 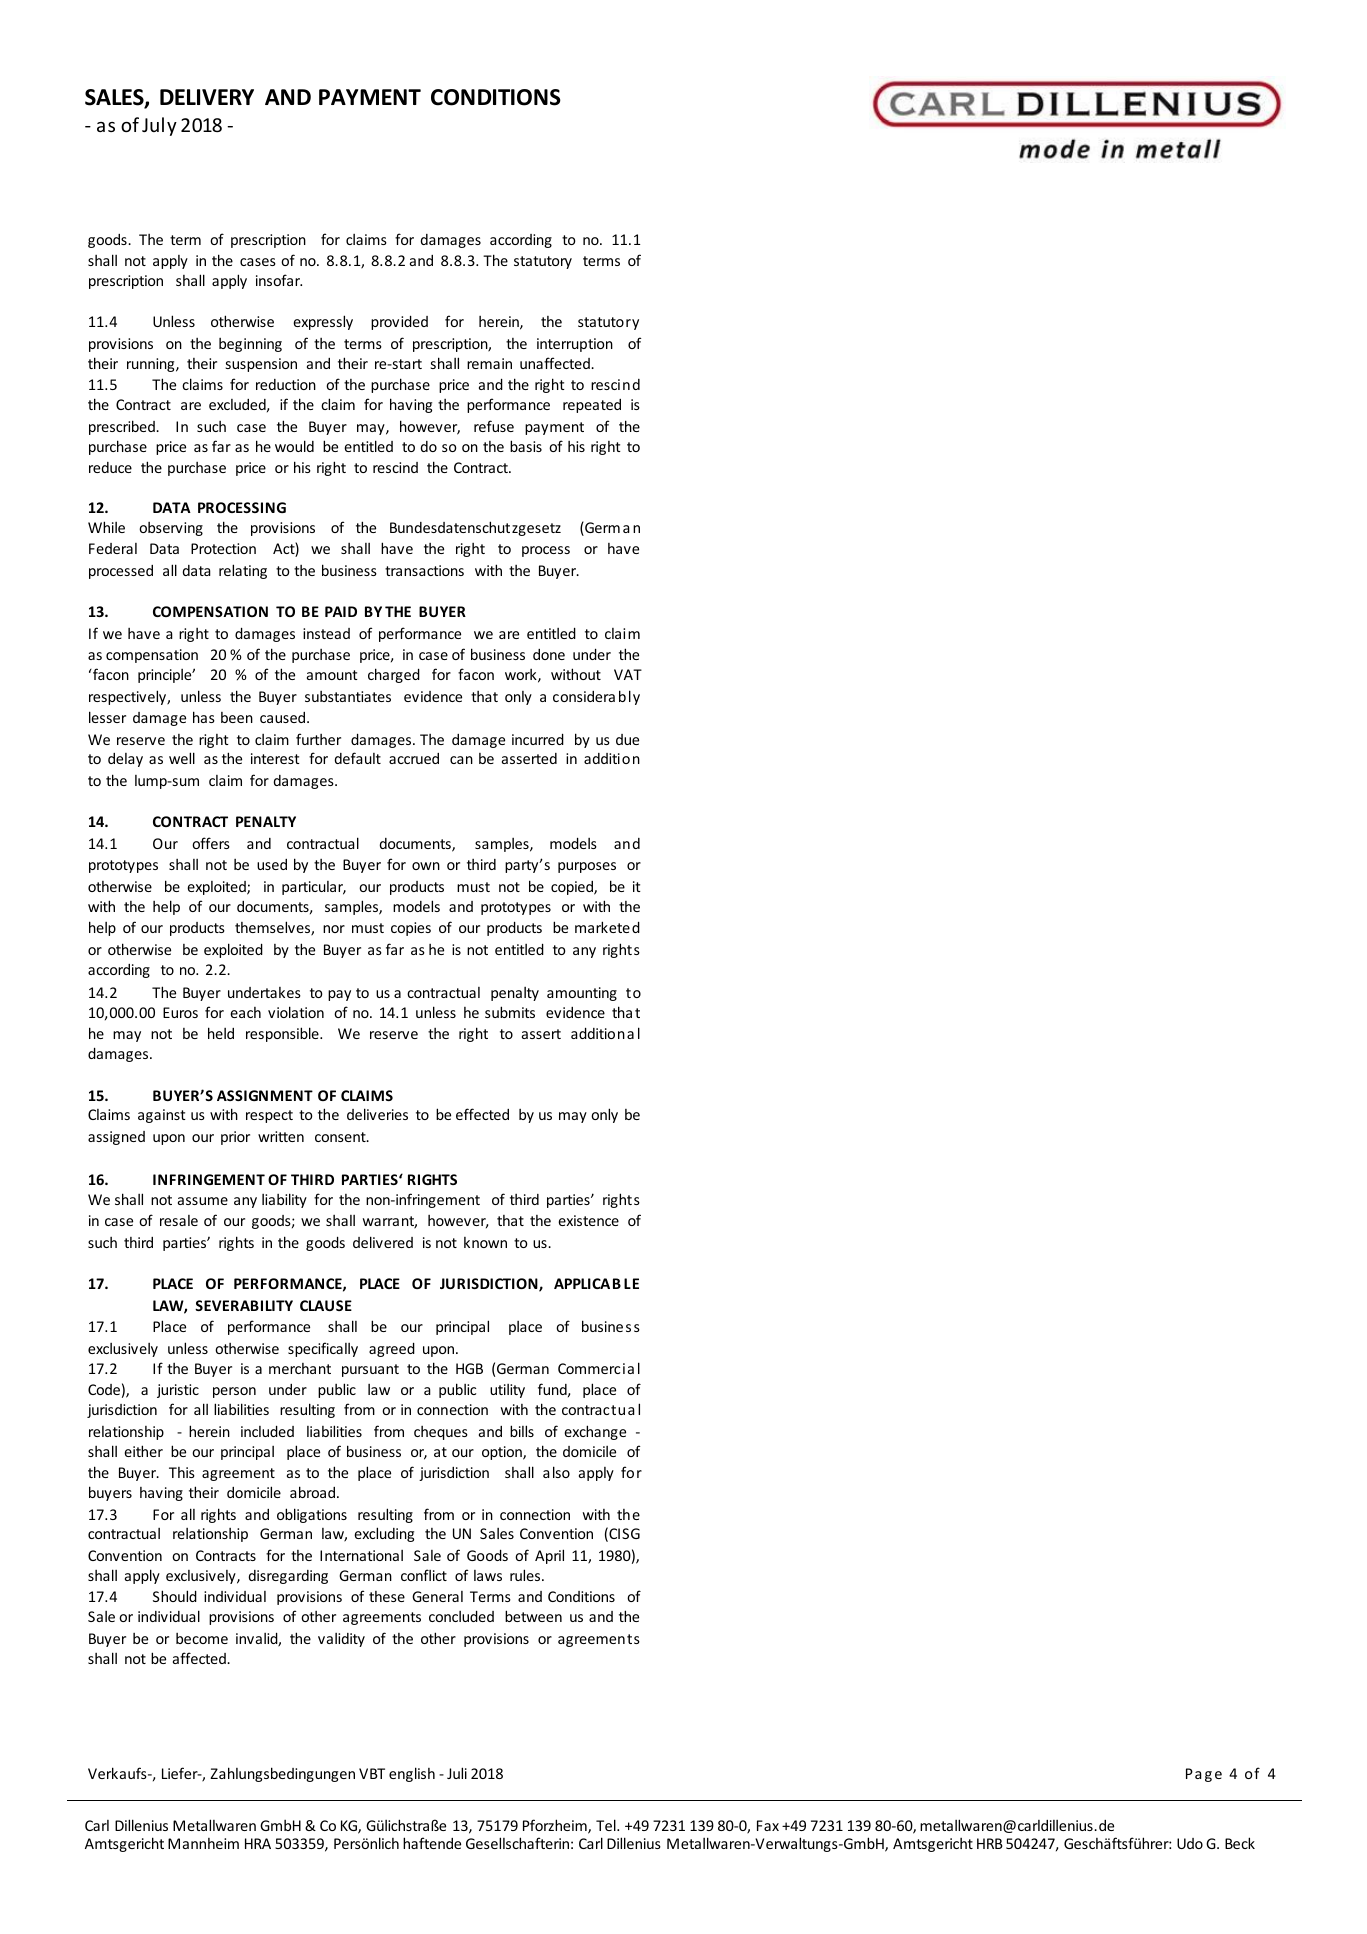 What do you see at coordinates (592, 406) in the document?
I see `repeated` at bounding box center [592, 406].
